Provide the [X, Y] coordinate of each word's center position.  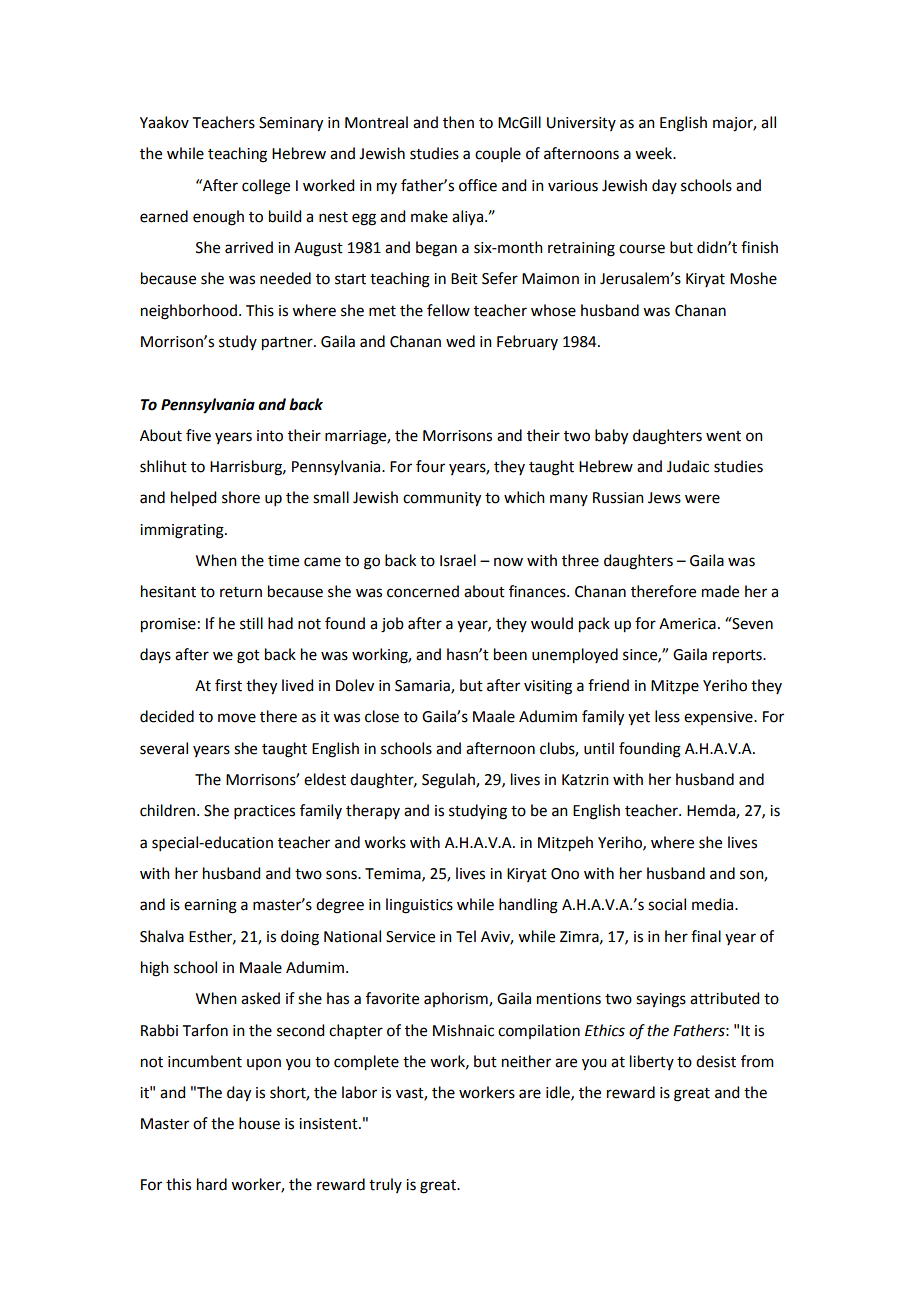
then [458, 122]
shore [241, 497]
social [667, 904]
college [266, 187]
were [702, 499]
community [442, 499]
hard [212, 1184]
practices [264, 812]
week [655, 153]
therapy [373, 812]
